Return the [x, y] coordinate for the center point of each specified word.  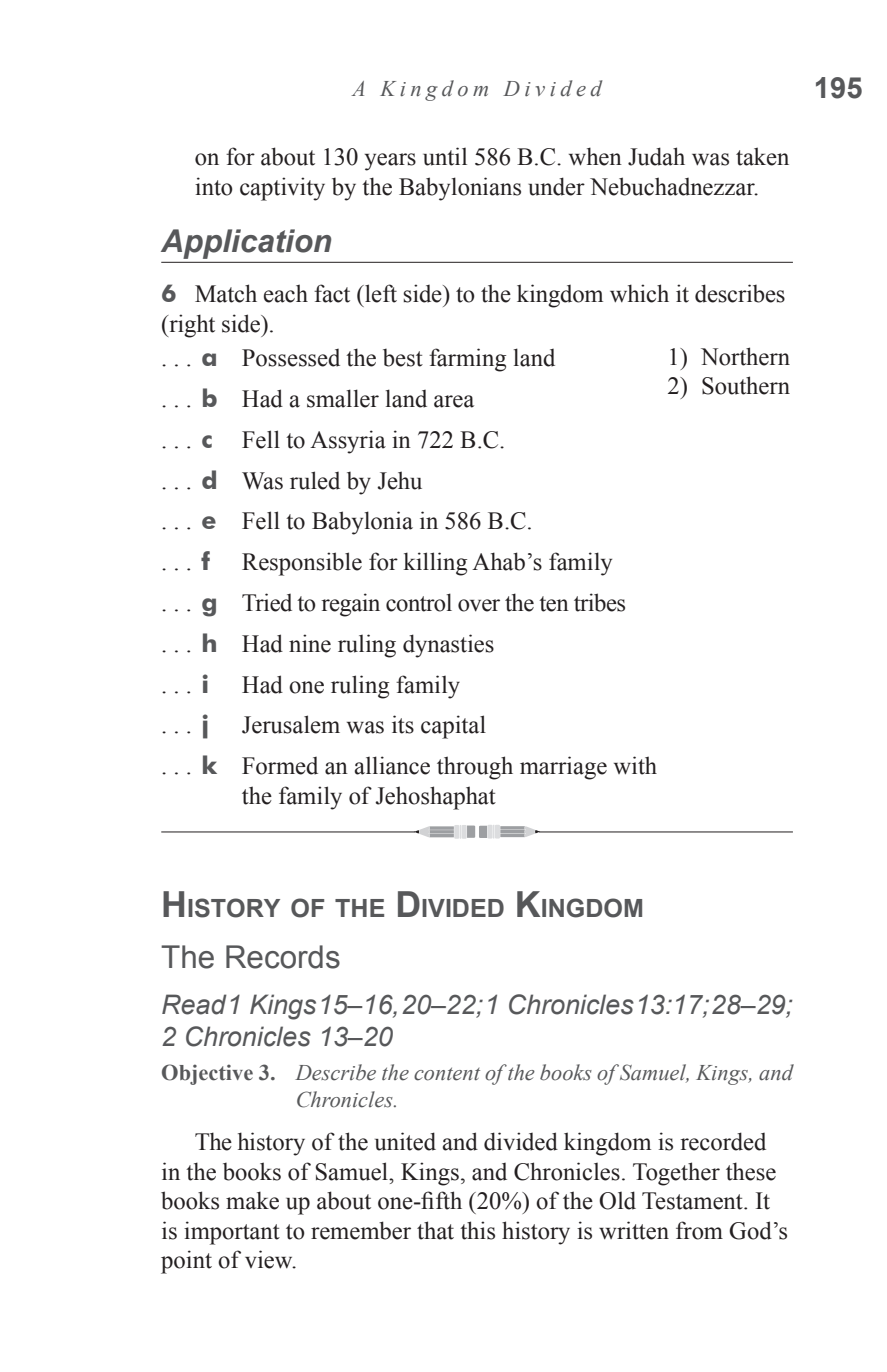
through [475, 768]
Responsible [302, 564]
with [635, 765]
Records [283, 957]
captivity [282, 189]
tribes [599, 602]
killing [435, 564]
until [445, 156]
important [232, 1233]
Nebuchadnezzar [673, 186]
